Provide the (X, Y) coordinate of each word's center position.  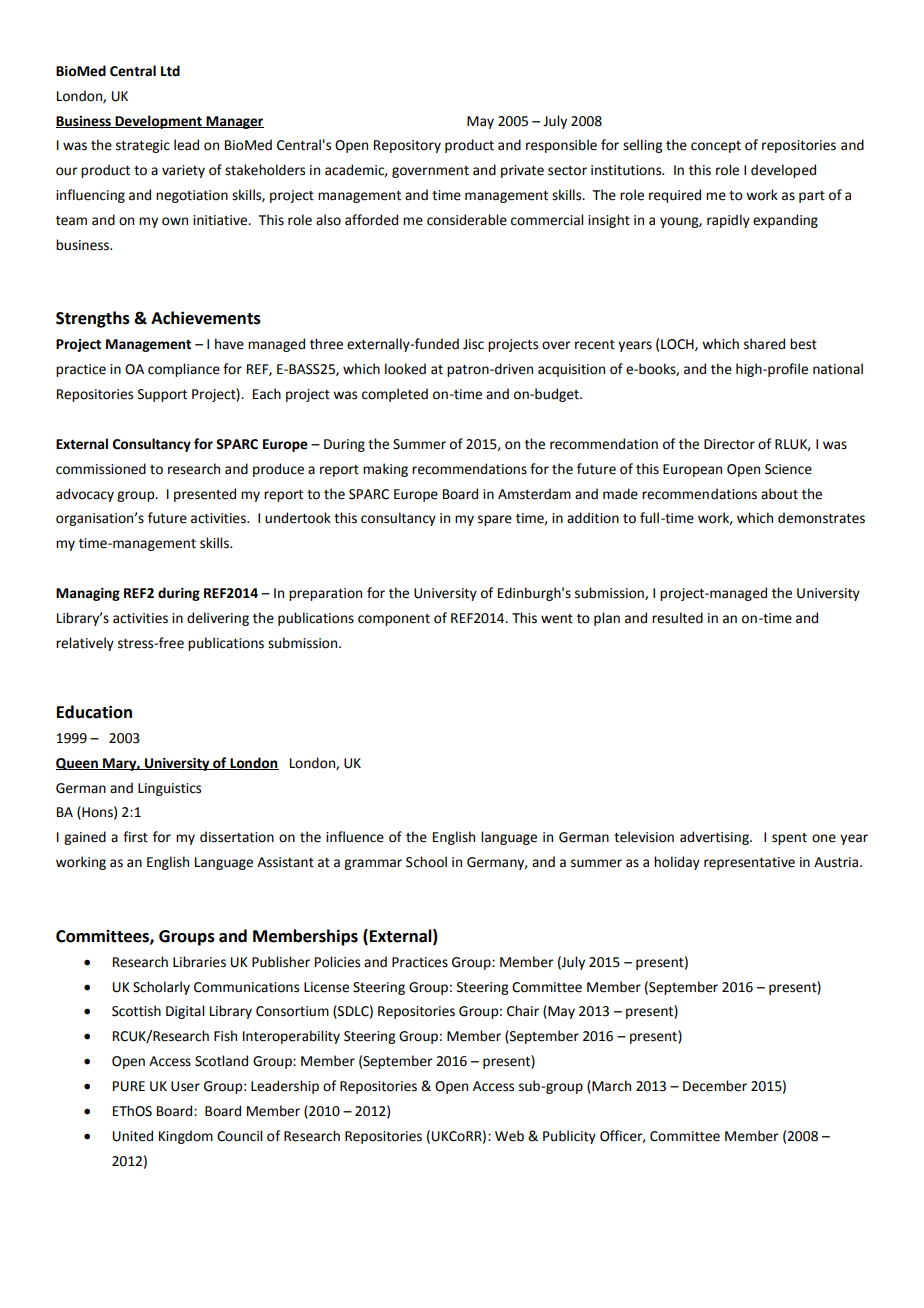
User (185, 1086)
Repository (407, 146)
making (385, 470)
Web (509, 1136)
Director (729, 444)
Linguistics (169, 789)
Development (158, 122)
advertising (715, 838)
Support (162, 395)
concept (716, 147)
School (426, 862)
